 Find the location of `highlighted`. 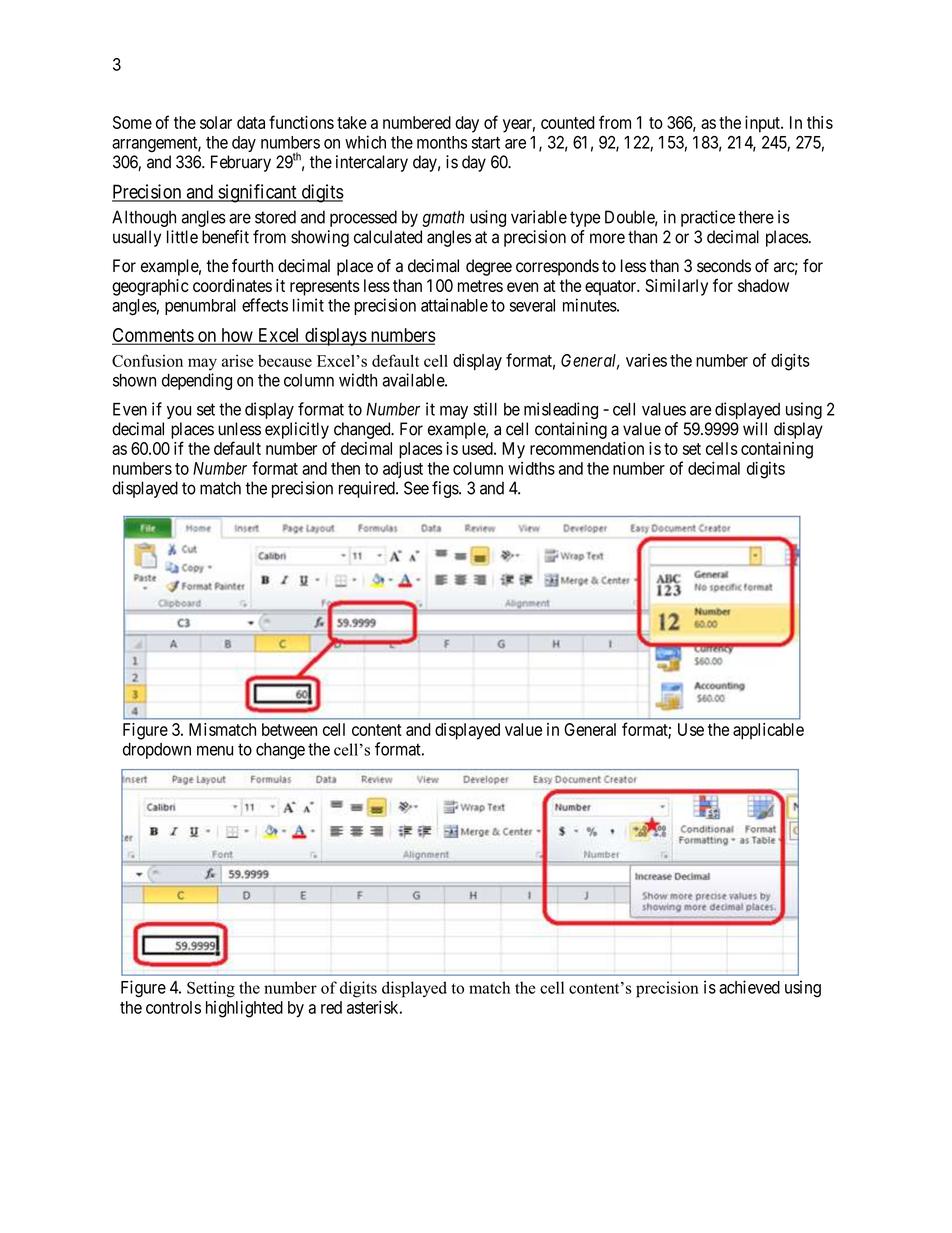

highlighted is located at coordinates (244, 1009).
